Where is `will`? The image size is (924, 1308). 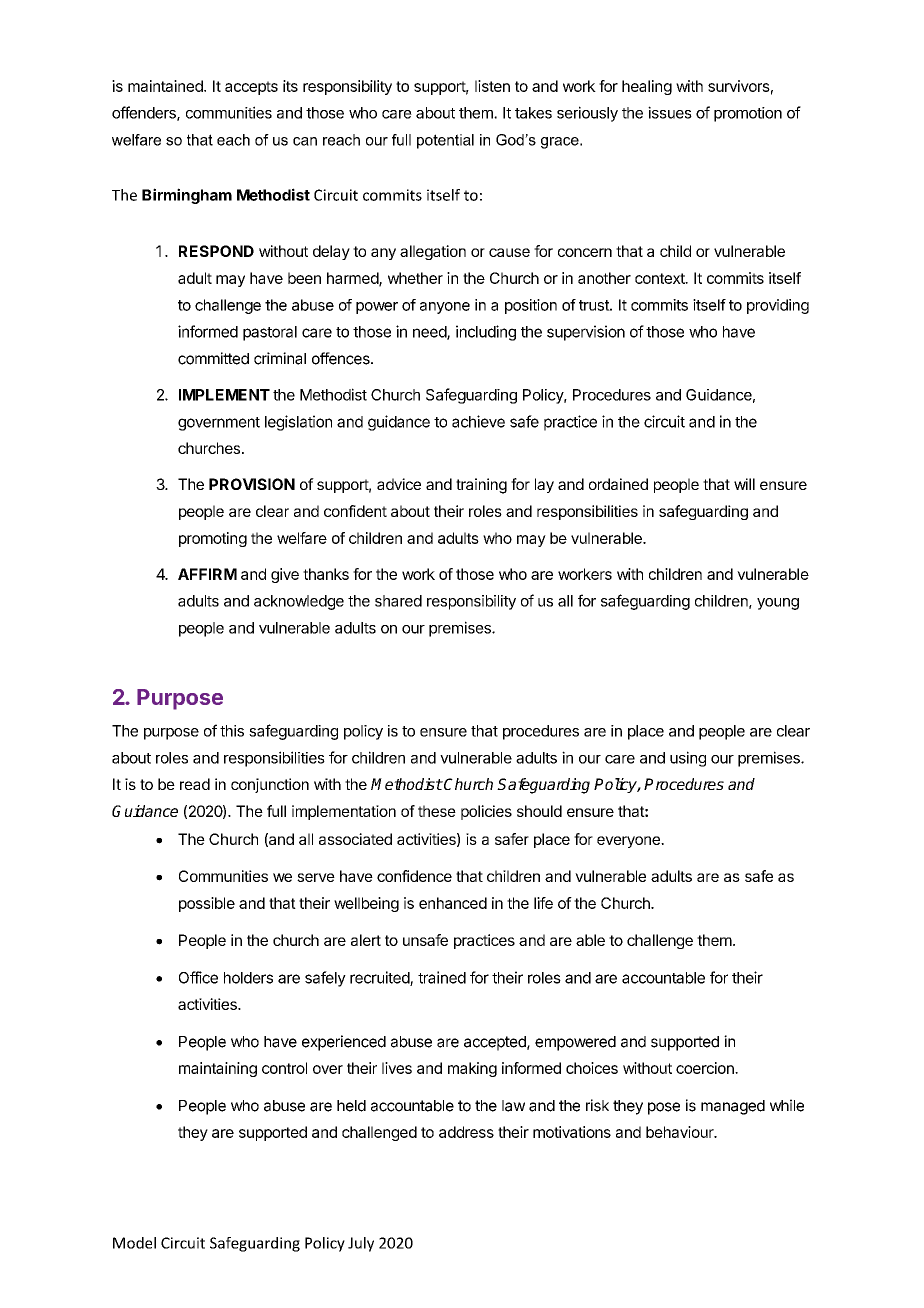 will is located at coordinates (744, 484).
